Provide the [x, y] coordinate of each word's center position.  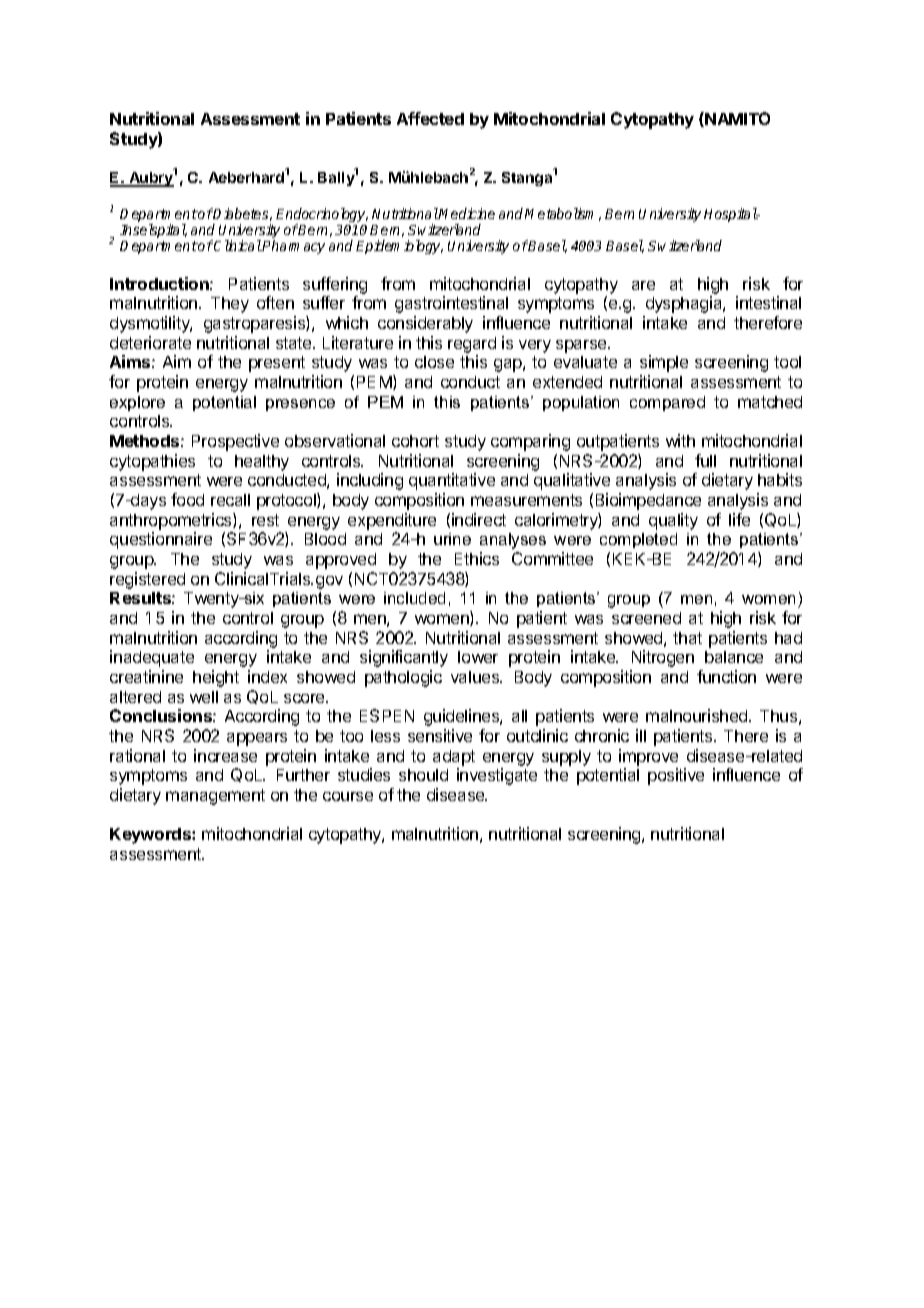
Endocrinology [322, 216]
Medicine [466, 213]
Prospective [235, 442]
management [215, 797]
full [705, 460]
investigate [497, 776]
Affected [430, 118]
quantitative [452, 481]
